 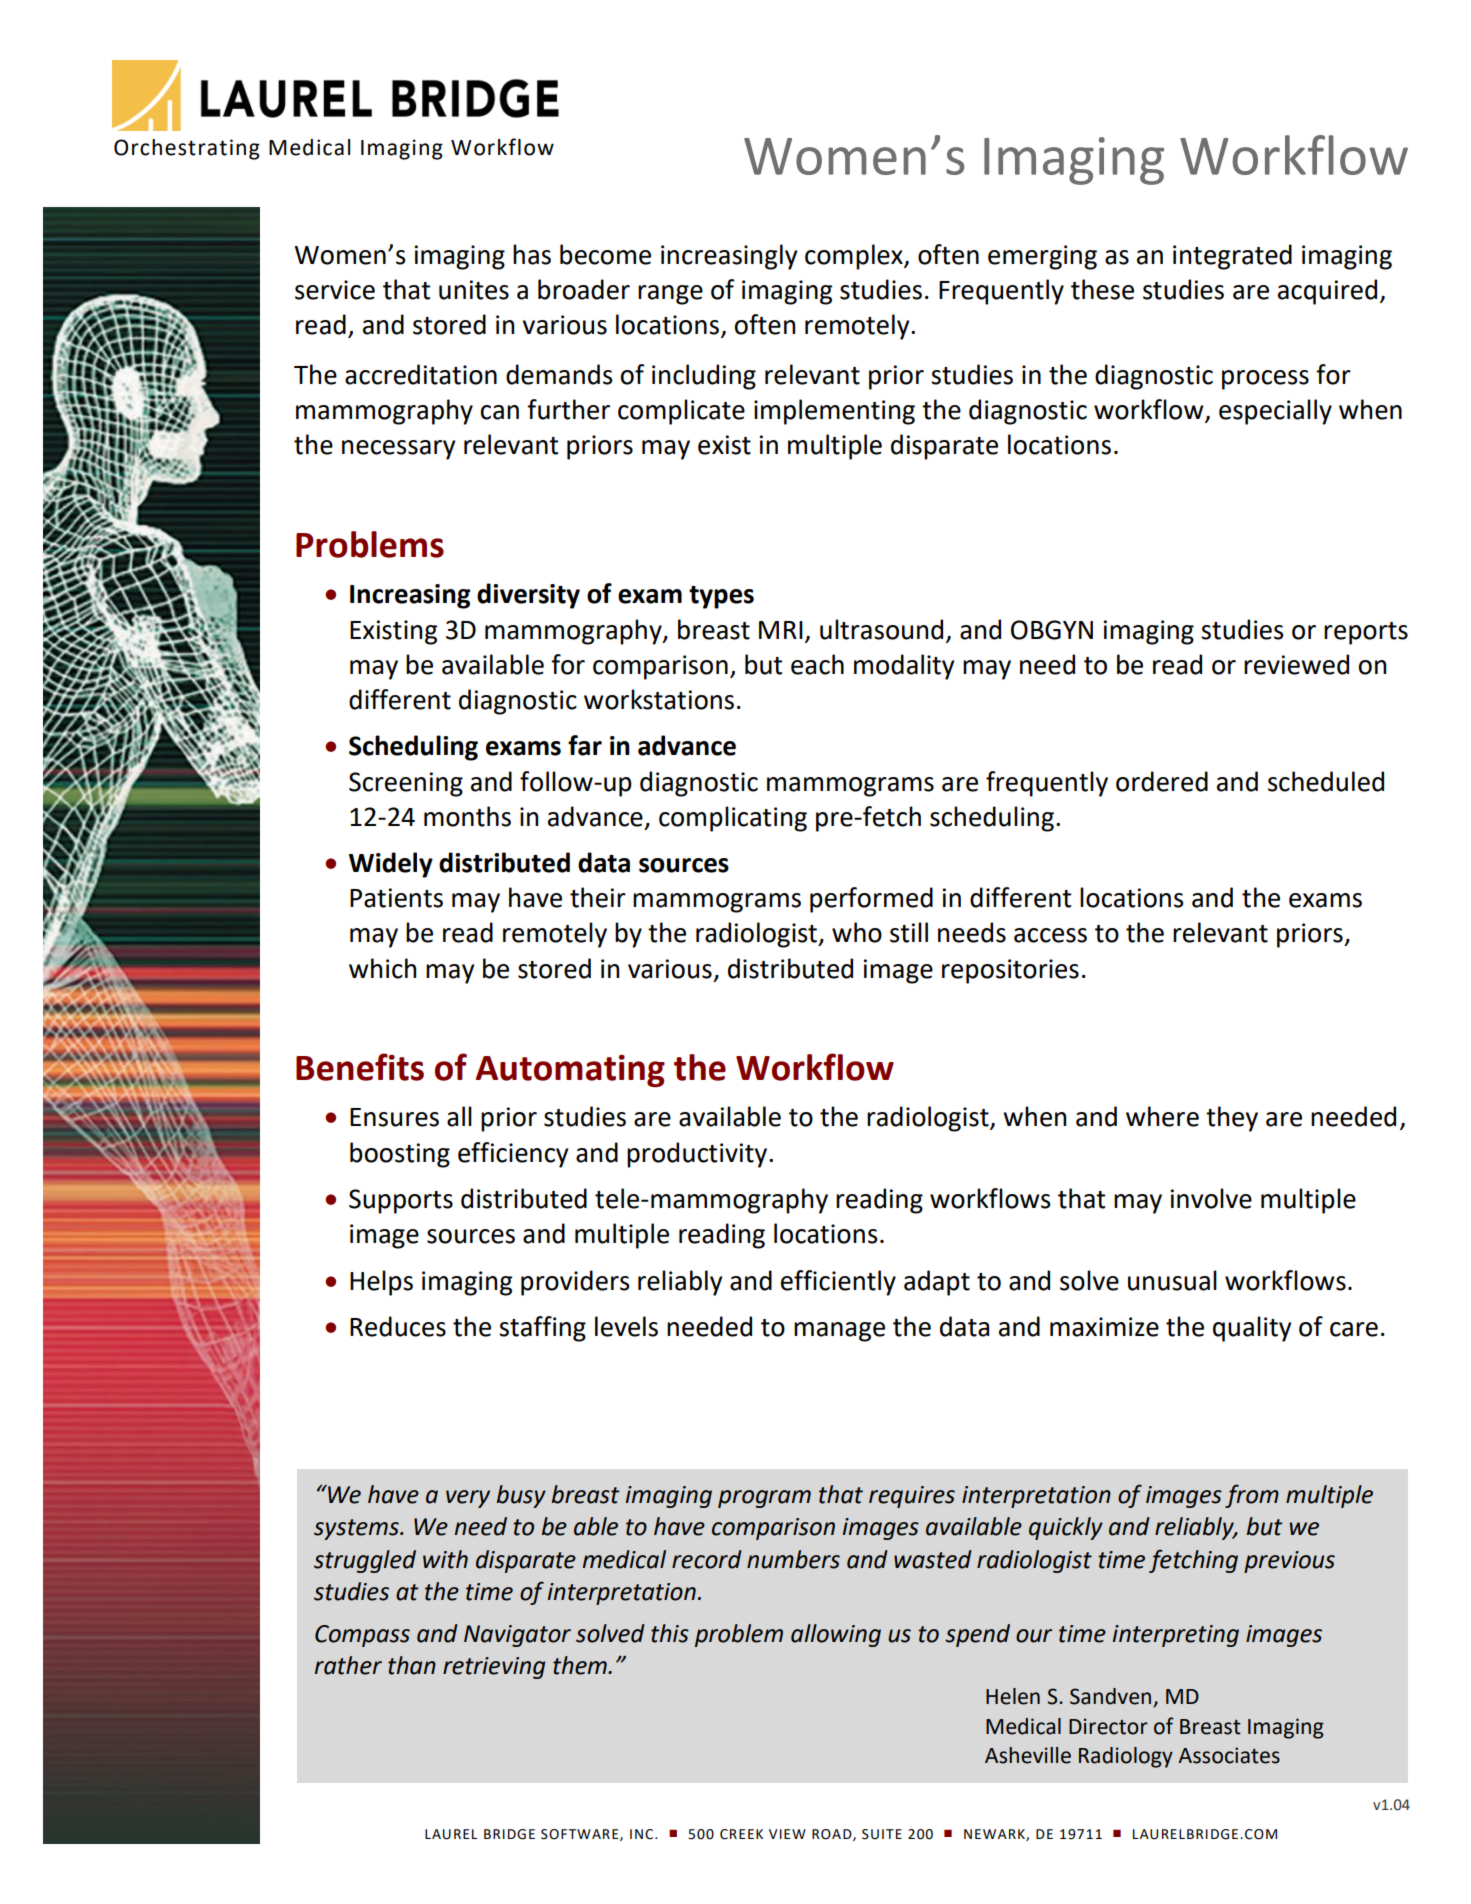 What do you see at coordinates (855, 257) in the screenshot?
I see `complex` at bounding box center [855, 257].
